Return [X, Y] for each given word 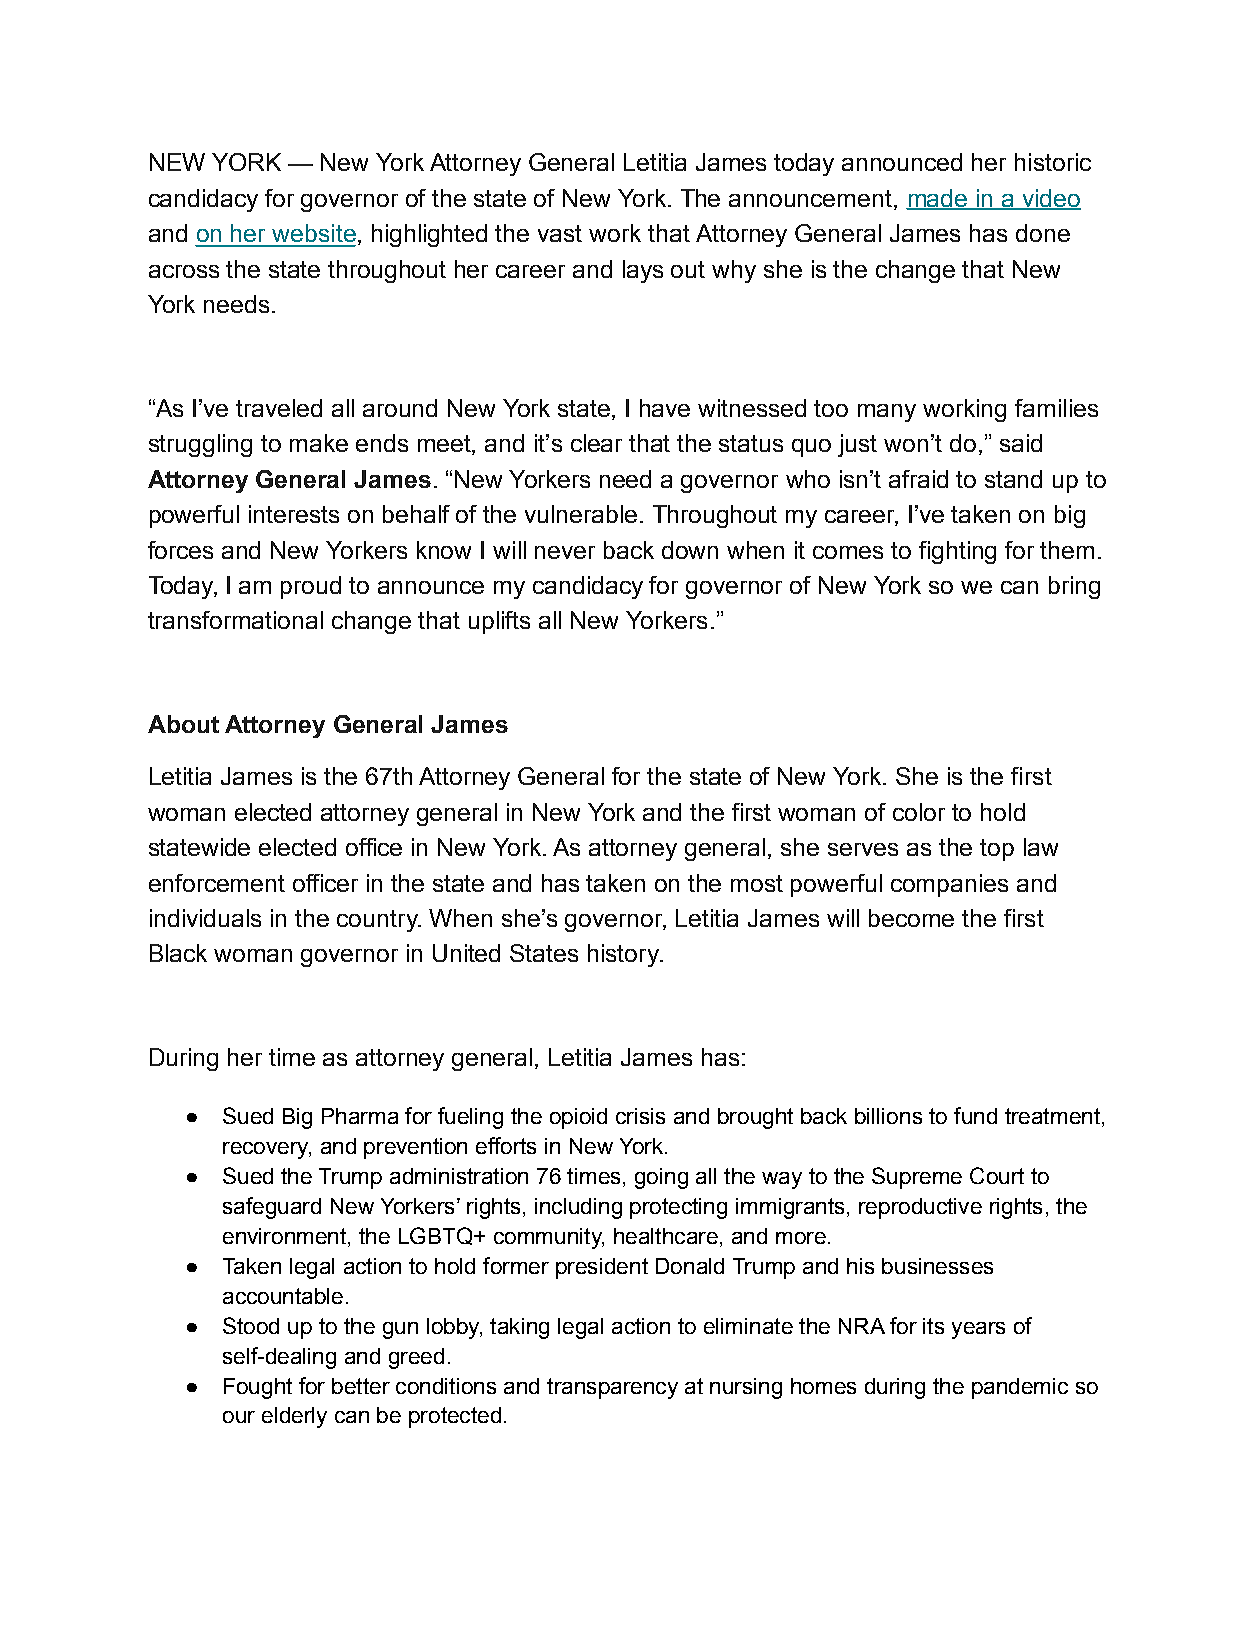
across [184, 271]
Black [178, 953]
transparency [612, 1388]
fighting [957, 552]
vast [560, 233]
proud [311, 587]
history [624, 955]
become [911, 918]
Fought [258, 1388]
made [938, 199]
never [565, 552]
